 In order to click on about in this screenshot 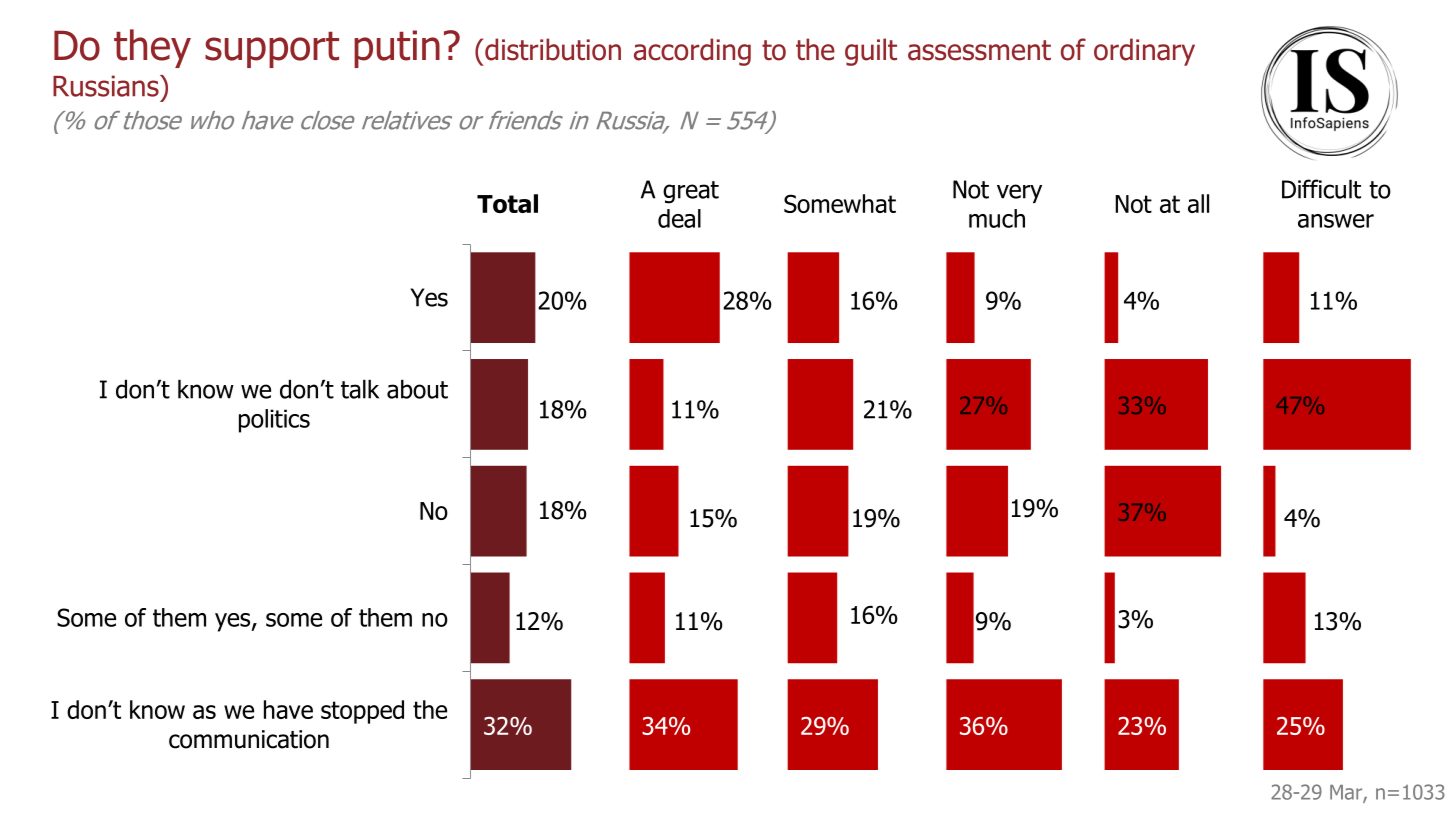, I will do `click(417, 389)`.
